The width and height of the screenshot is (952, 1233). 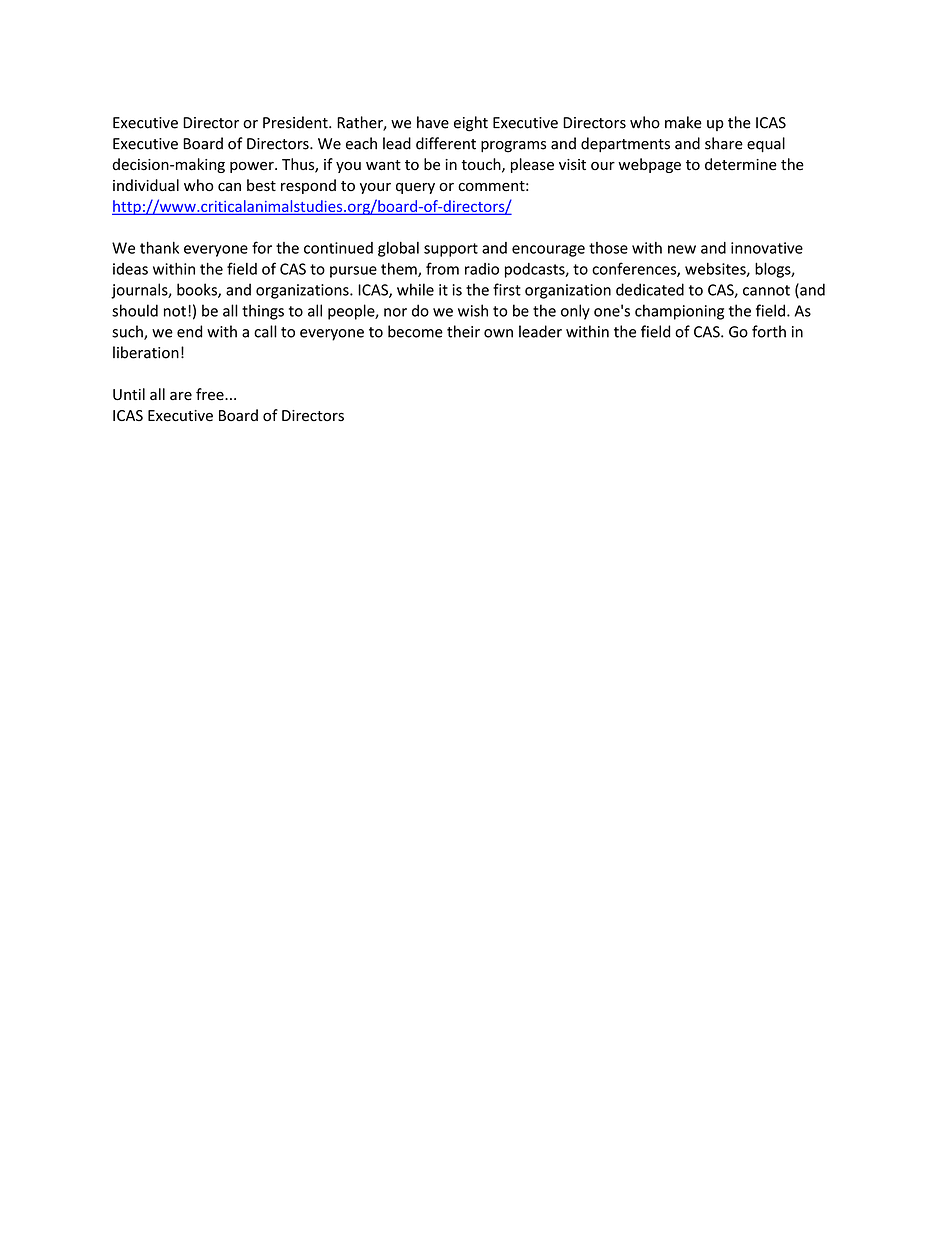 What do you see at coordinates (211, 394) in the screenshot?
I see `free` at bounding box center [211, 394].
